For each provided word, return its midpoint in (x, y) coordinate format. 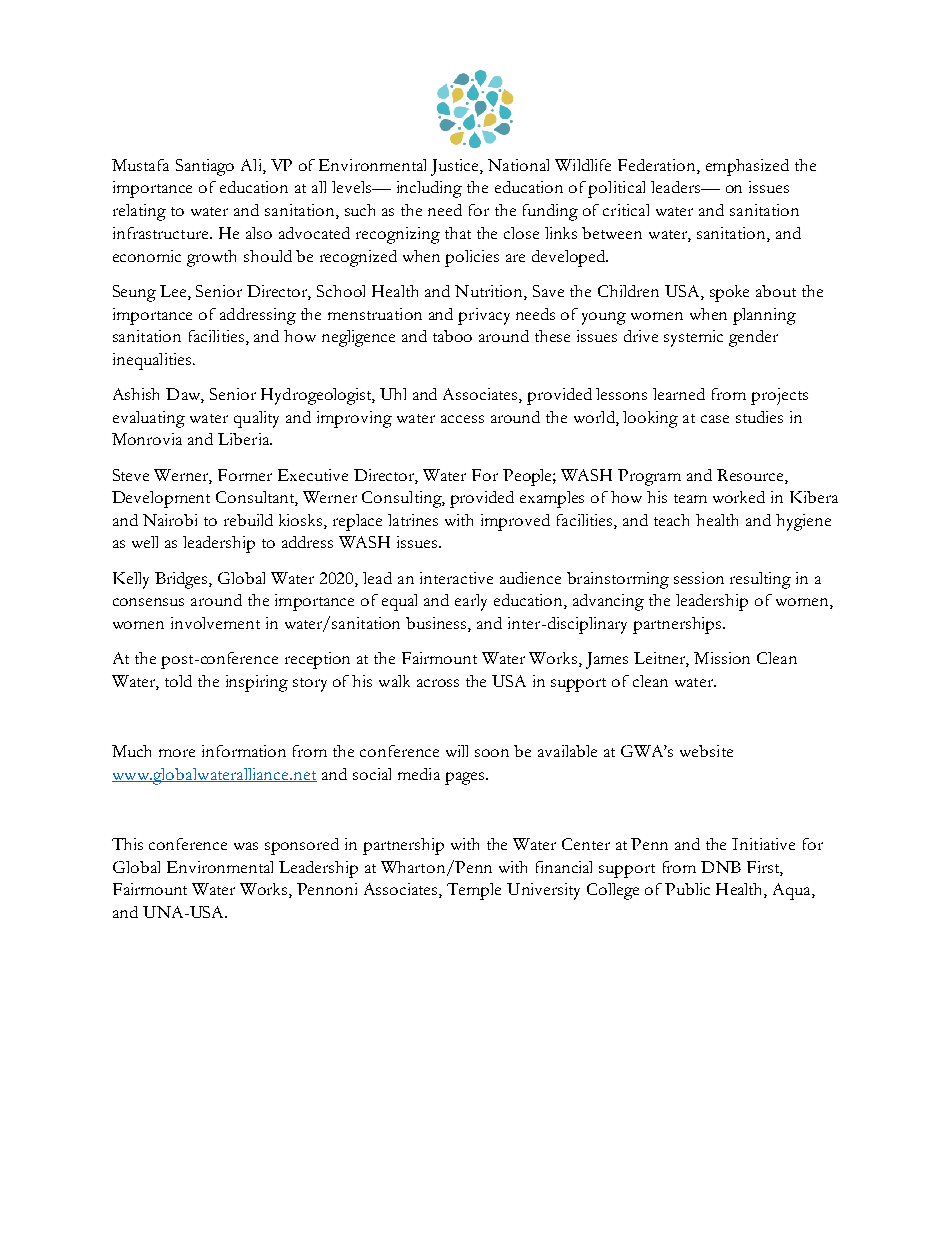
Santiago (205, 167)
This (127, 844)
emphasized (747, 167)
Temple (474, 891)
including (429, 189)
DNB (721, 867)
